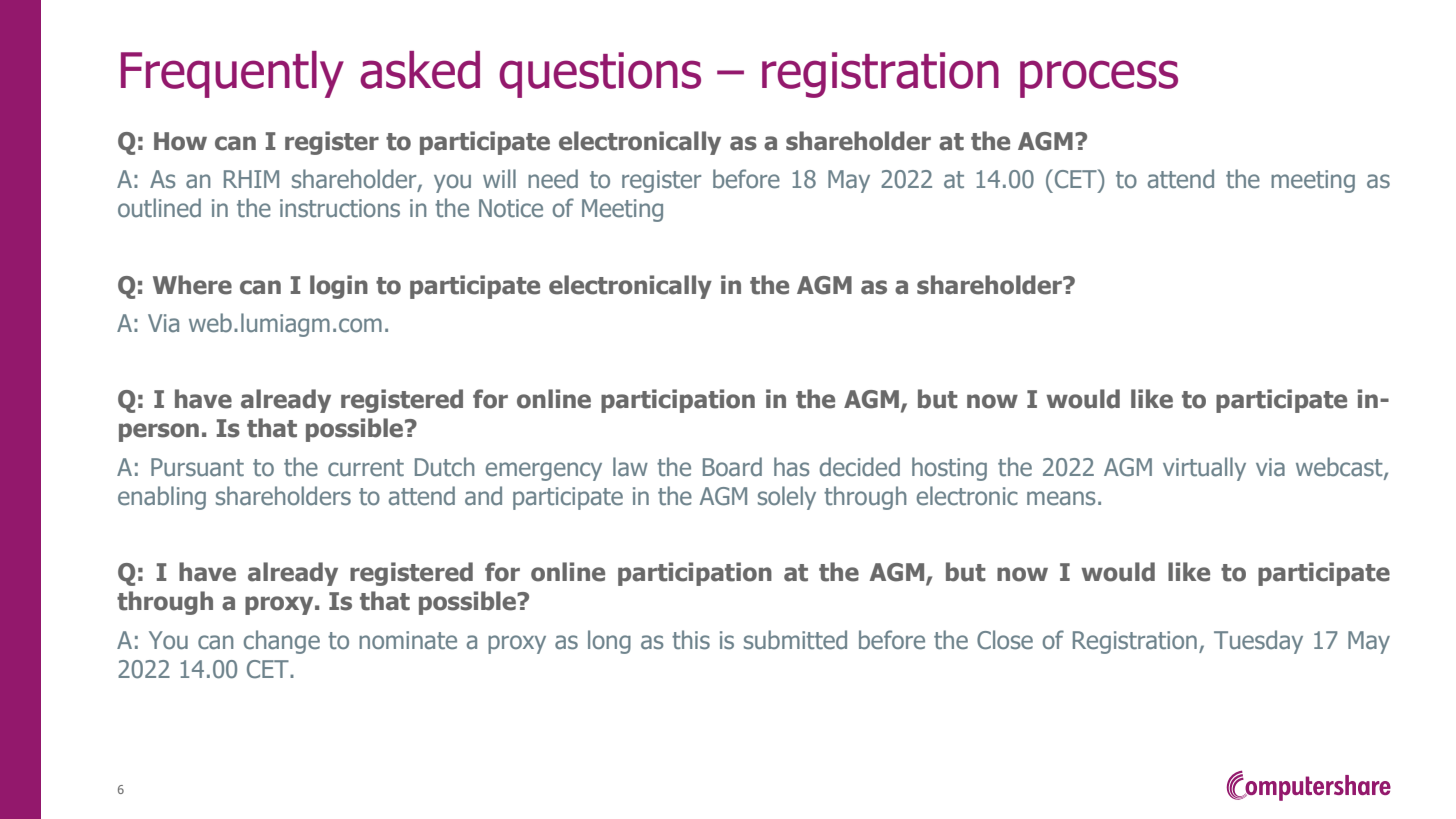  I want to click on change, so click(282, 642).
